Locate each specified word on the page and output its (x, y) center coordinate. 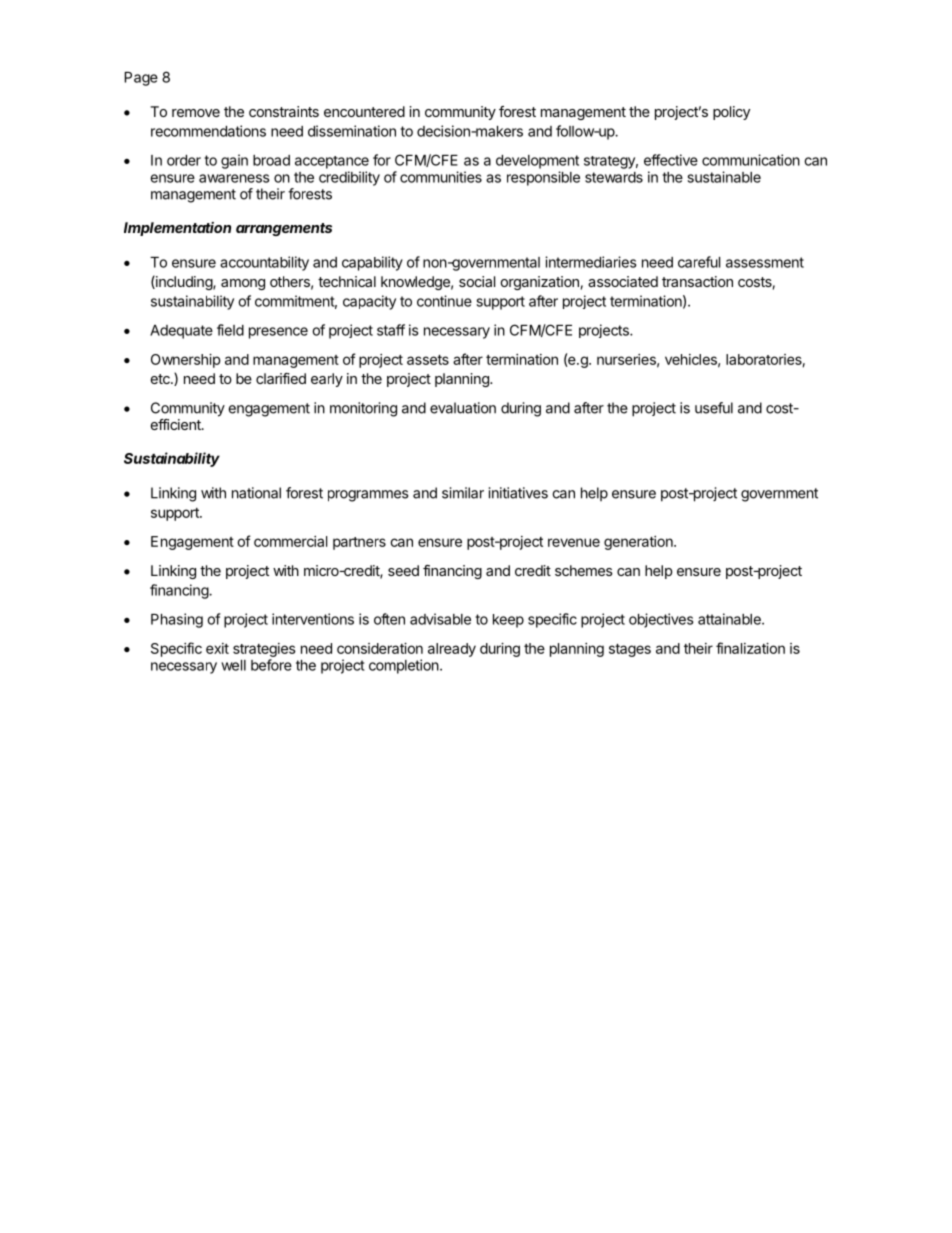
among (243, 284)
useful (714, 408)
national (256, 493)
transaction (697, 281)
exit (217, 648)
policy (731, 113)
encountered (364, 111)
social (477, 281)
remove (196, 113)
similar (463, 493)
